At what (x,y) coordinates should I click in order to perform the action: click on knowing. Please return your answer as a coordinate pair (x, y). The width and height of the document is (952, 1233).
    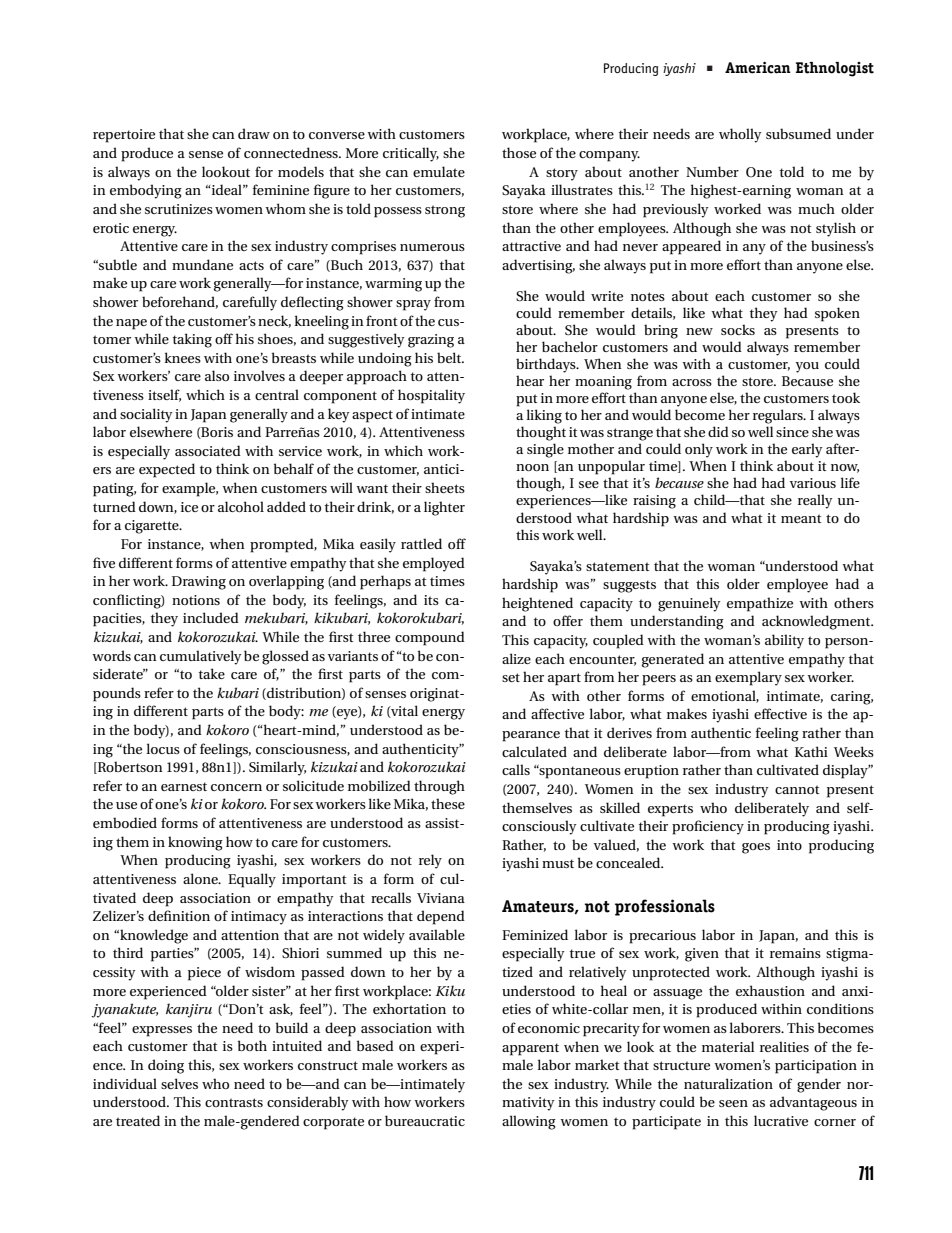
    Looking at the image, I should click on (195, 843).
